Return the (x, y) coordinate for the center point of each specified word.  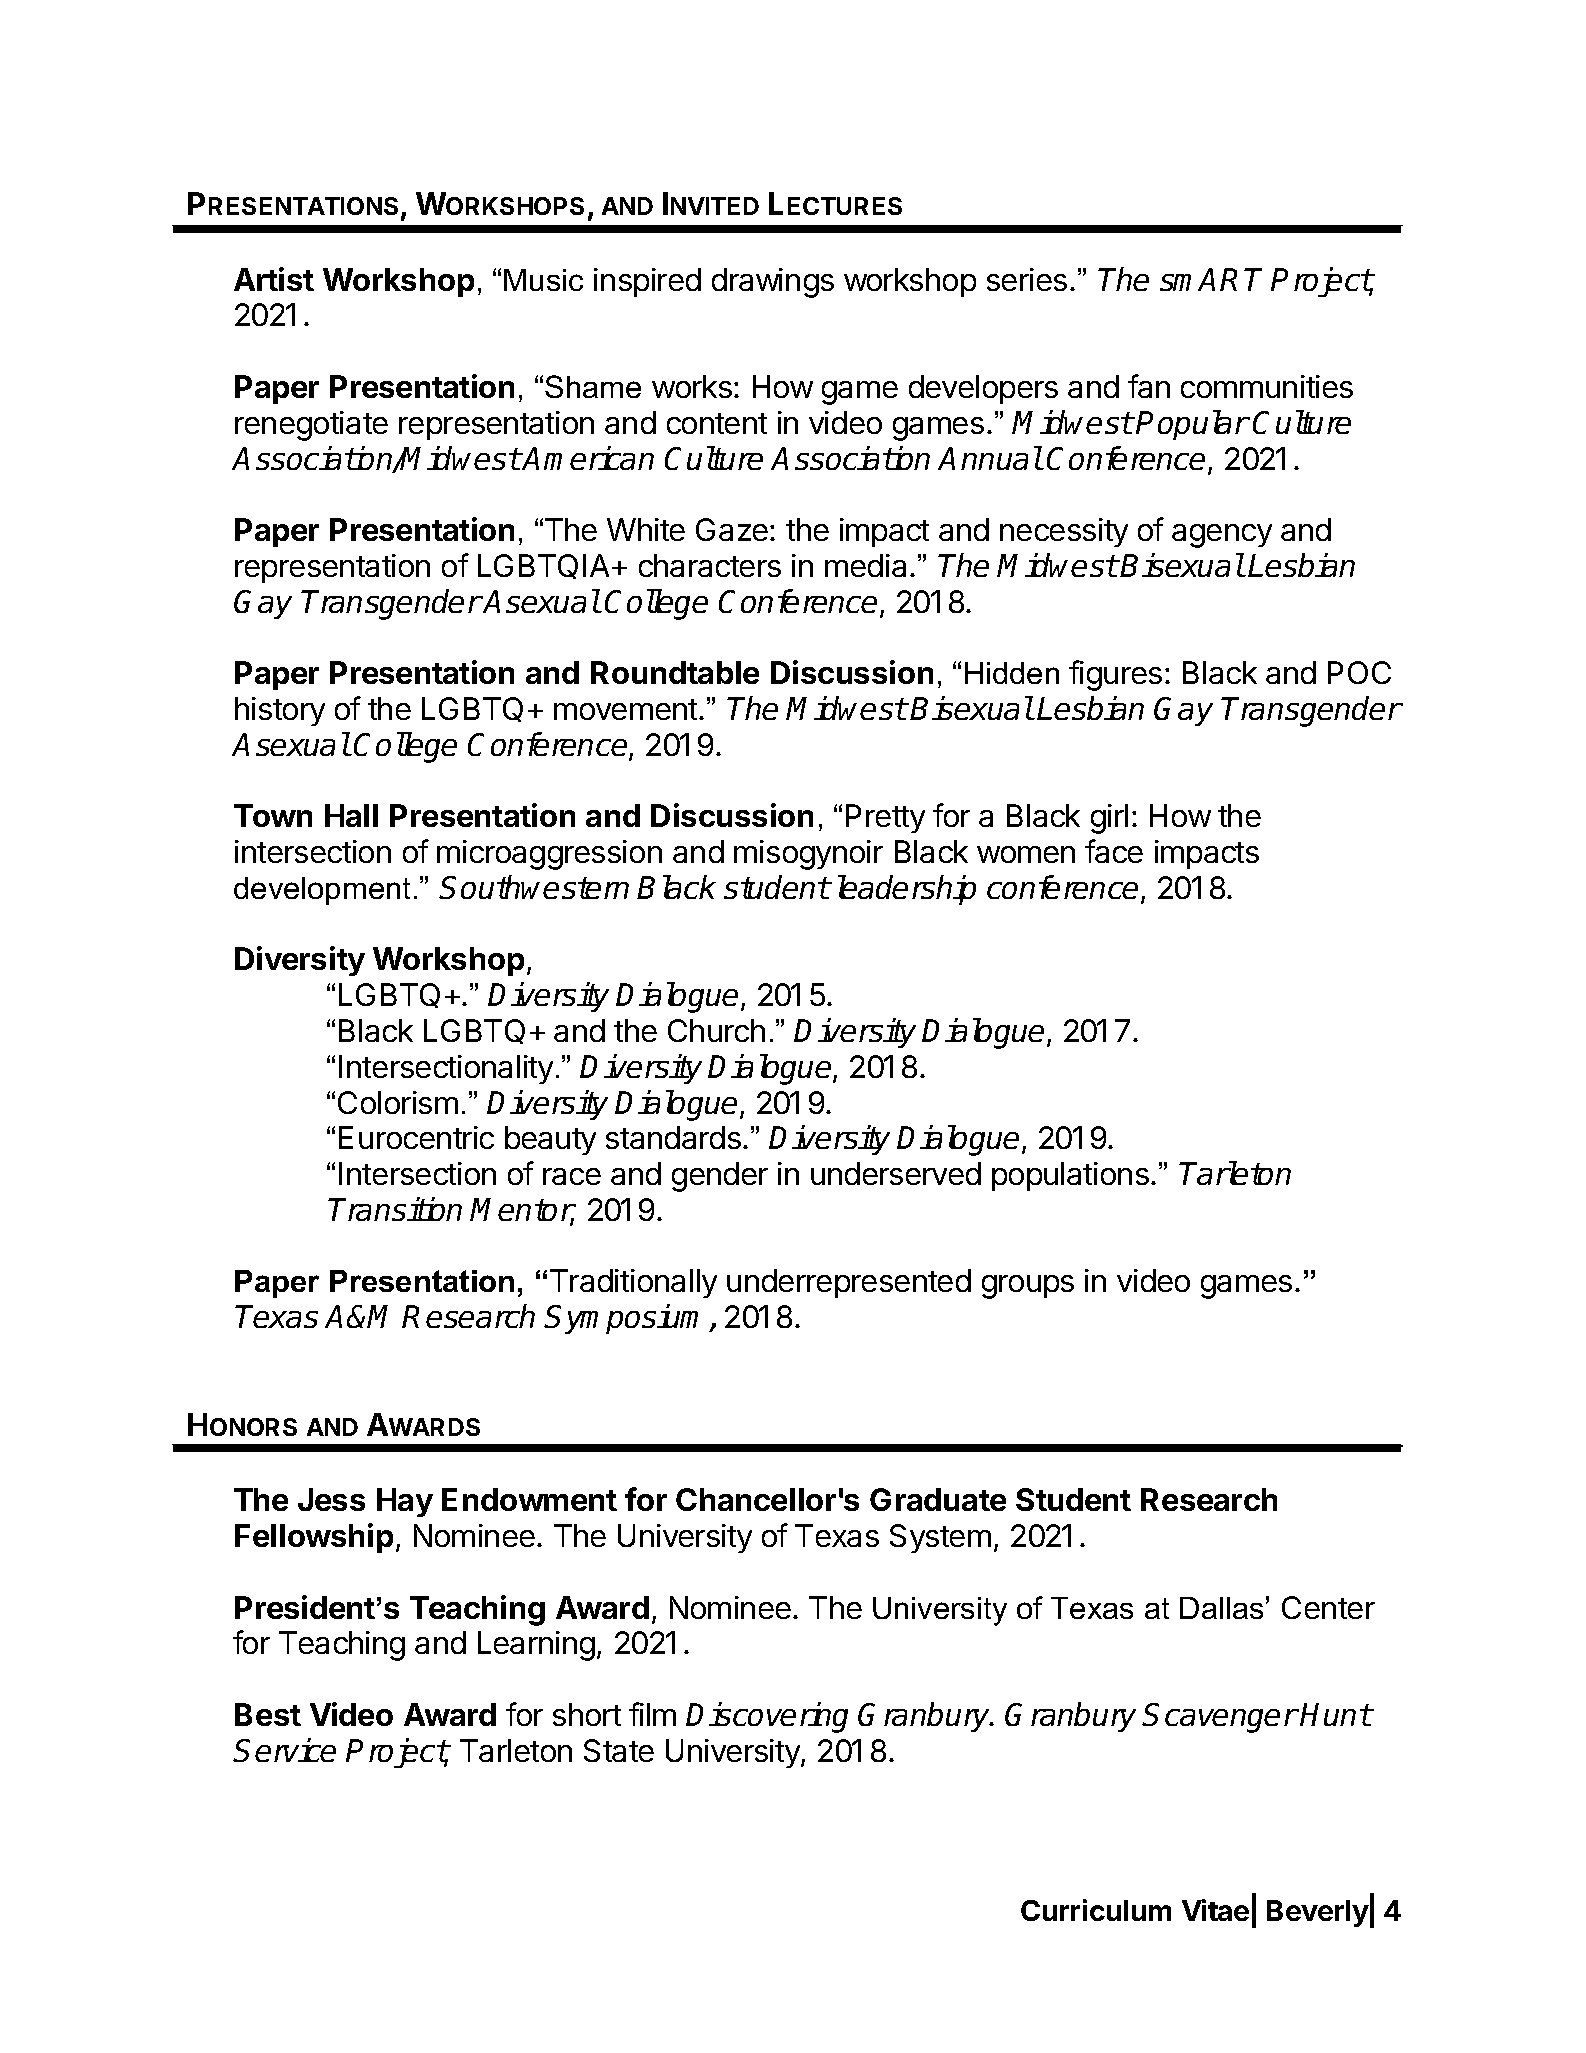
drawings (773, 283)
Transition (395, 1209)
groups (1028, 1287)
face (1114, 851)
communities (1267, 386)
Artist (274, 279)
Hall (351, 815)
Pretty (885, 818)
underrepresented (849, 1283)
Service (285, 1750)
